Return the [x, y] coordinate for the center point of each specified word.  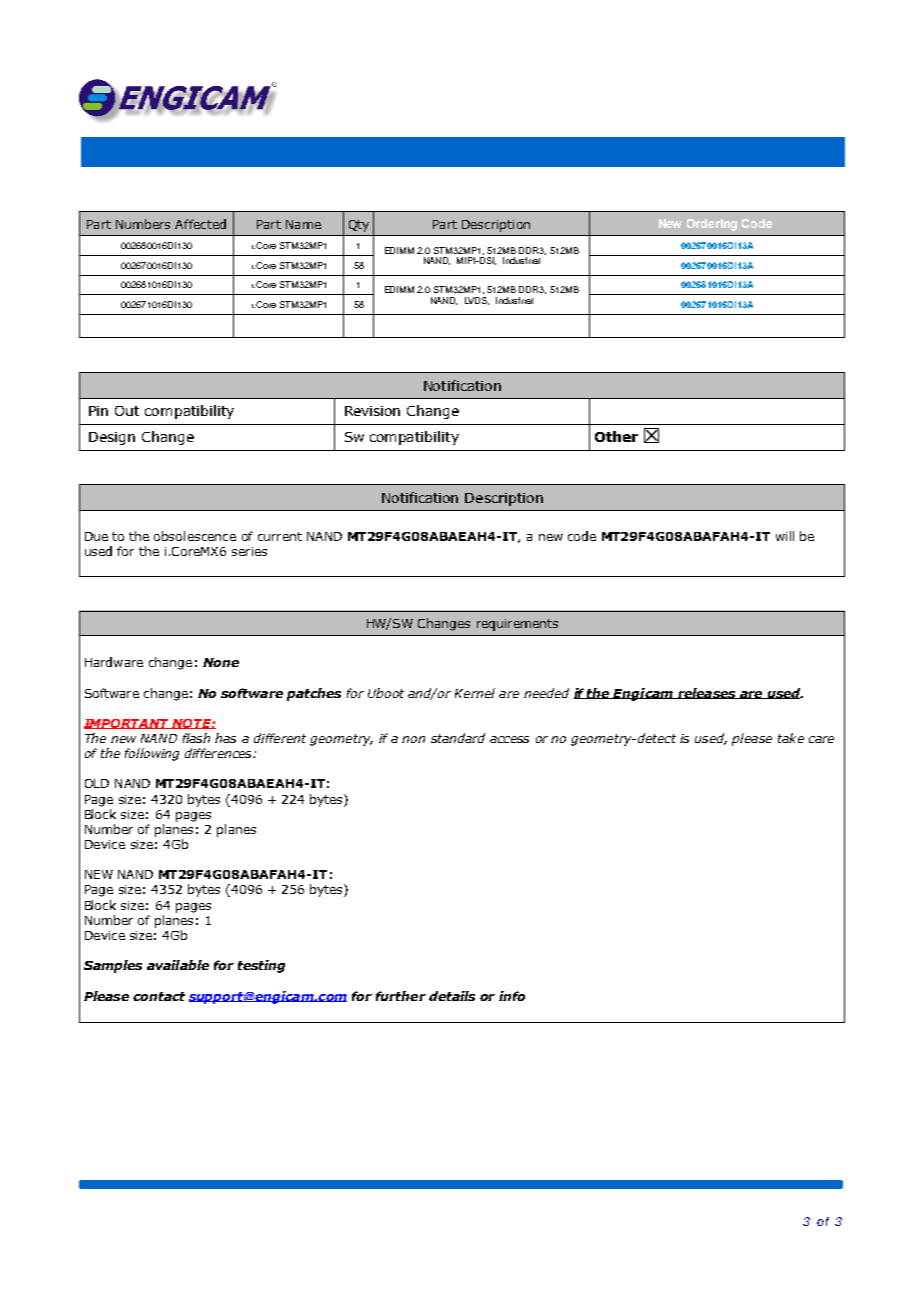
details [452, 996]
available [178, 965]
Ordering [712, 225]
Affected [200, 224]
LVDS [477, 301]
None [221, 662]
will [785, 536]
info [512, 996]
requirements [517, 625]
